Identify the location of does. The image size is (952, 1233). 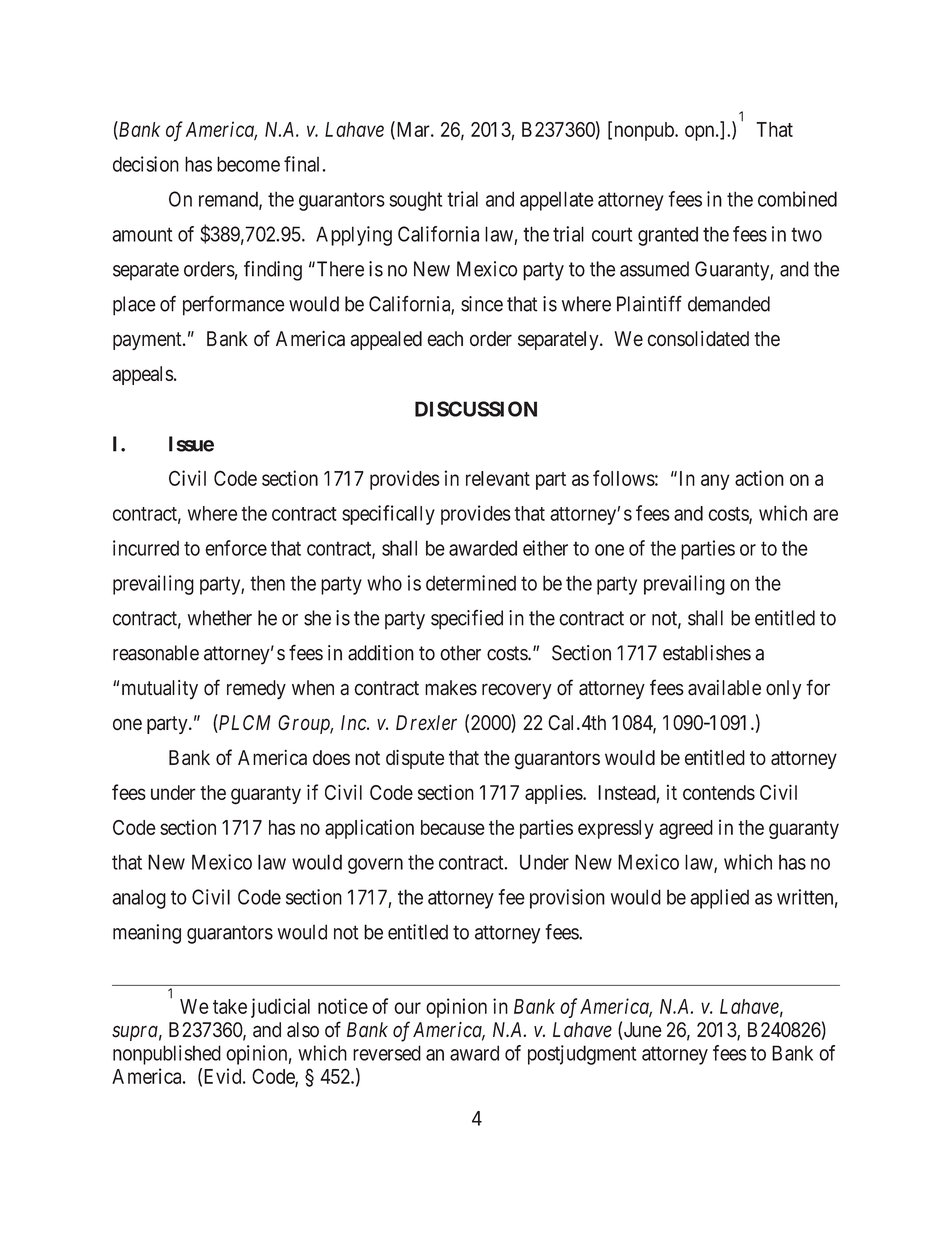
(331, 757).
